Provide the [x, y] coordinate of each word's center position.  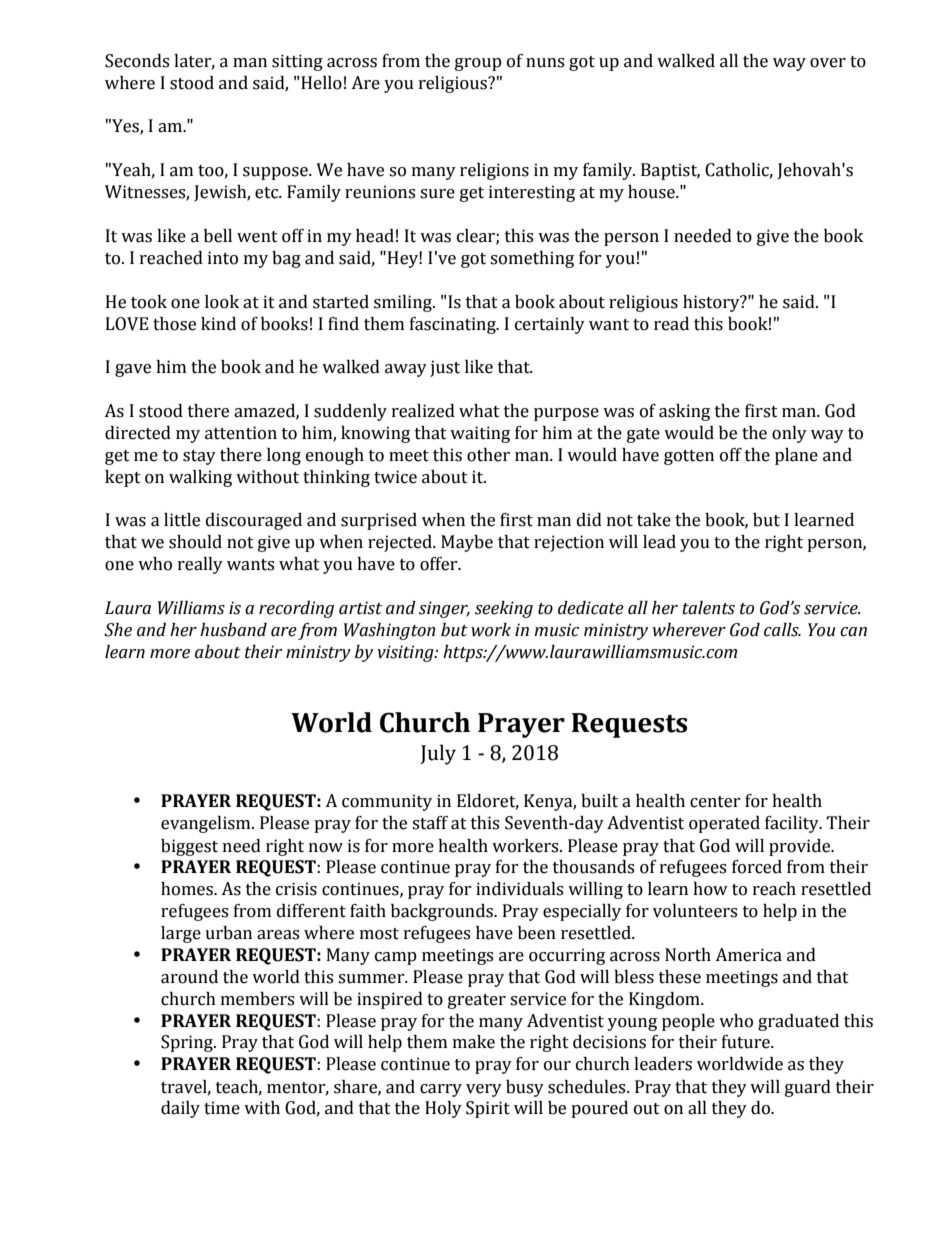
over [828, 63]
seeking [504, 609]
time [222, 1108]
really [200, 565]
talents [708, 608]
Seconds [137, 61]
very [484, 1090]
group [478, 64]
